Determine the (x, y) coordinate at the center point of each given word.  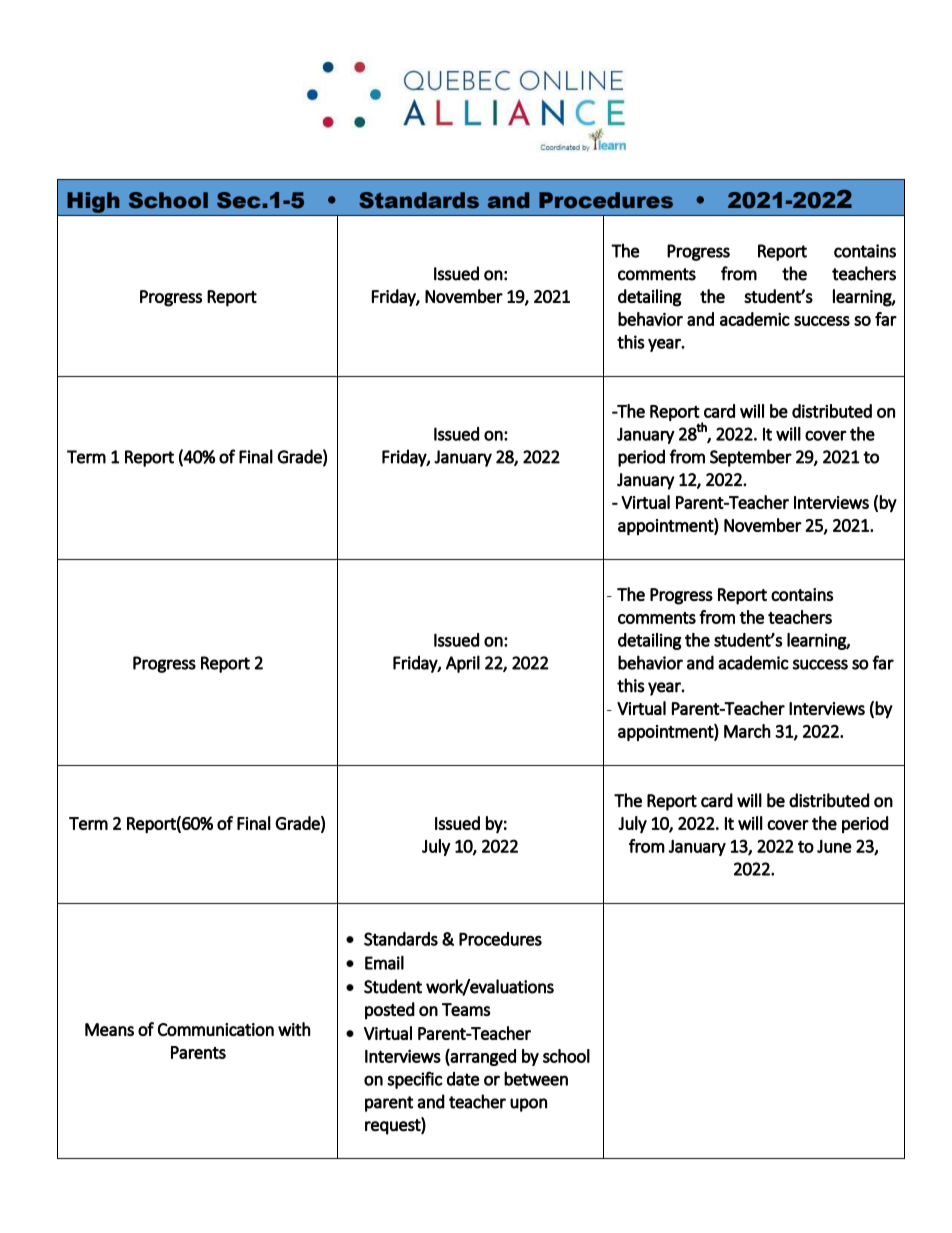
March (747, 731)
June (834, 846)
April (463, 664)
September (751, 458)
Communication (216, 1029)
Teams (466, 1009)
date (463, 1079)
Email (384, 962)
